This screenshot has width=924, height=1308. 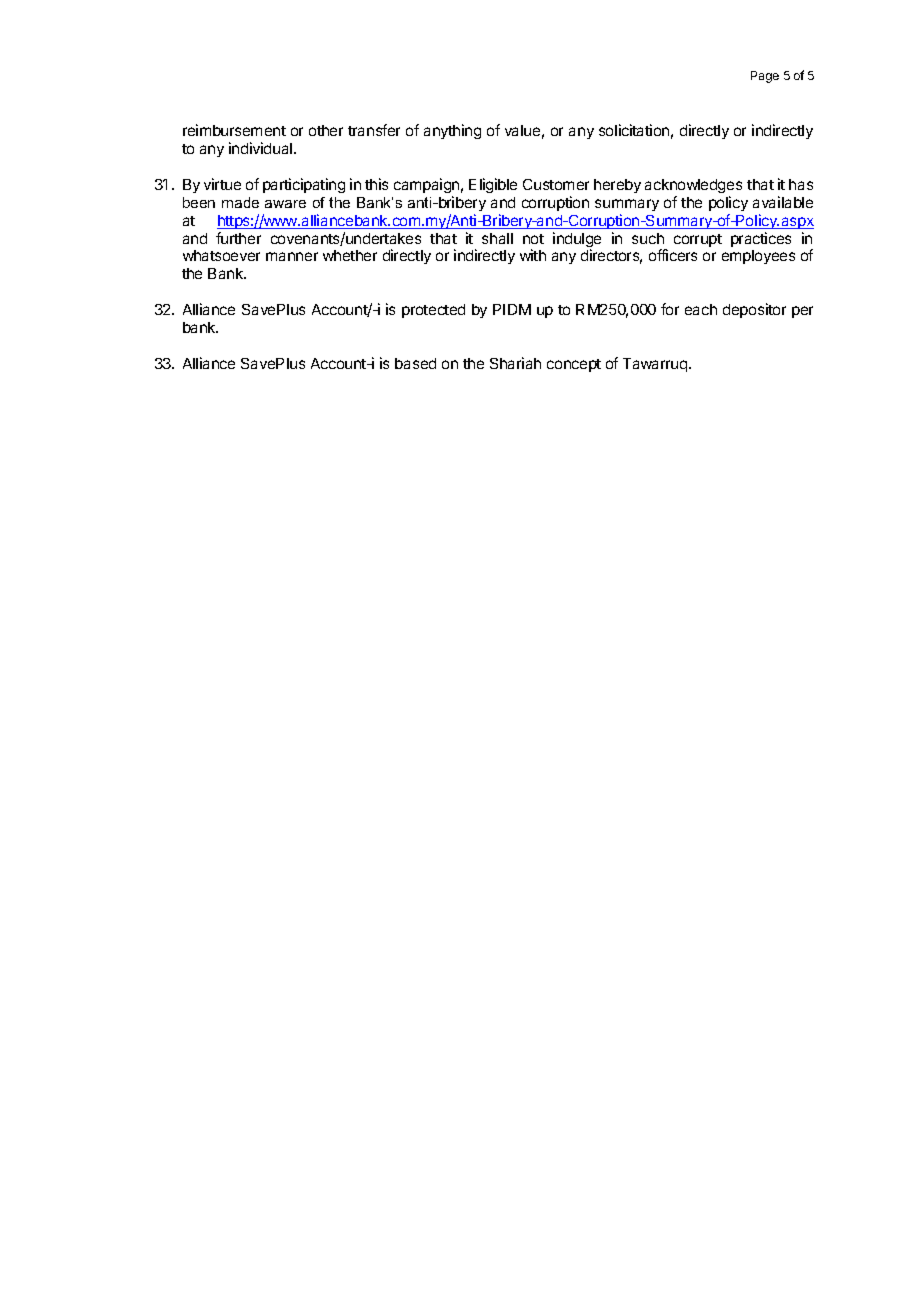 I want to click on reimbursement, so click(x=234, y=130).
